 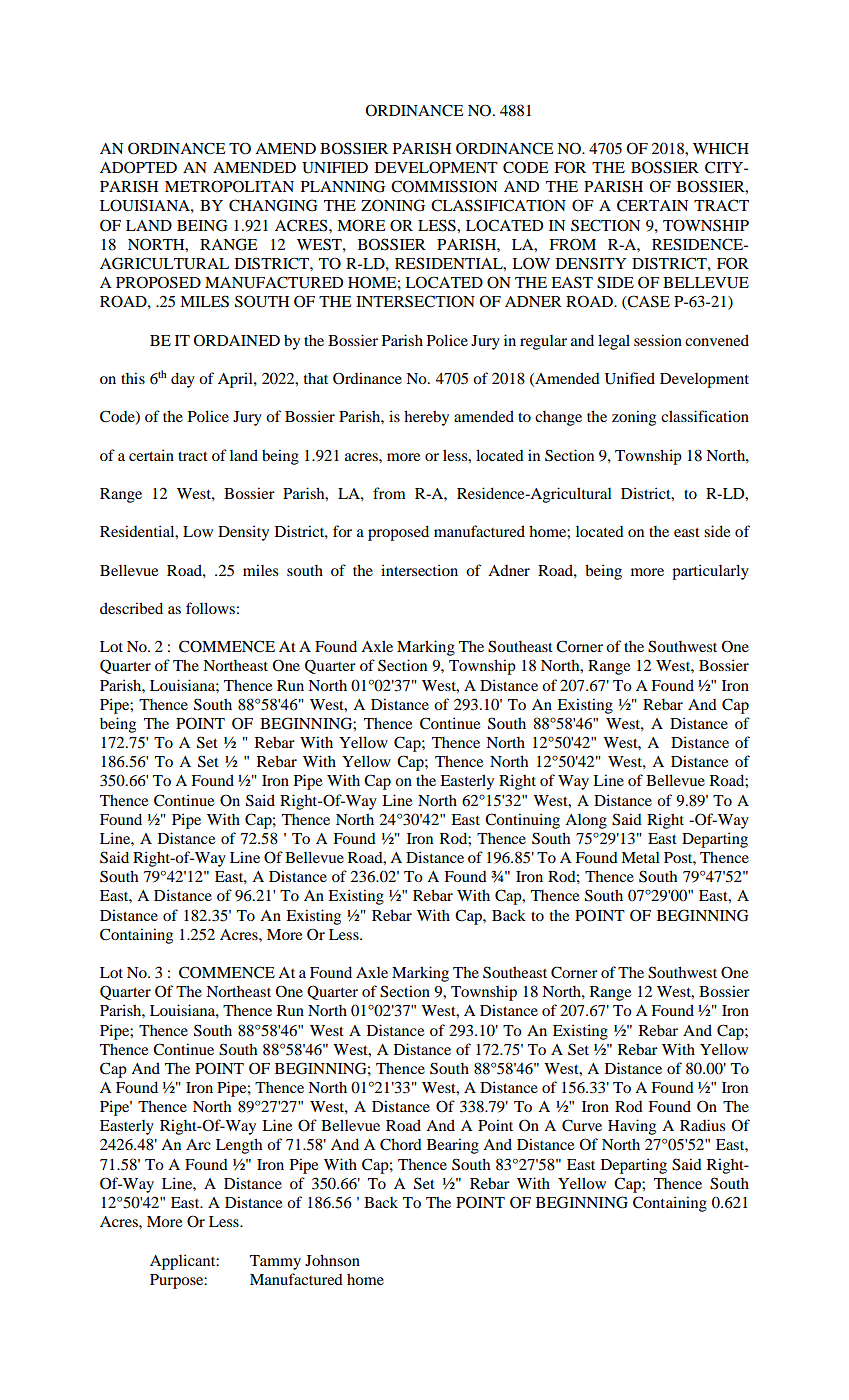 What do you see at coordinates (522, 821) in the screenshot?
I see `Continuing` at bounding box center [522, 821].
